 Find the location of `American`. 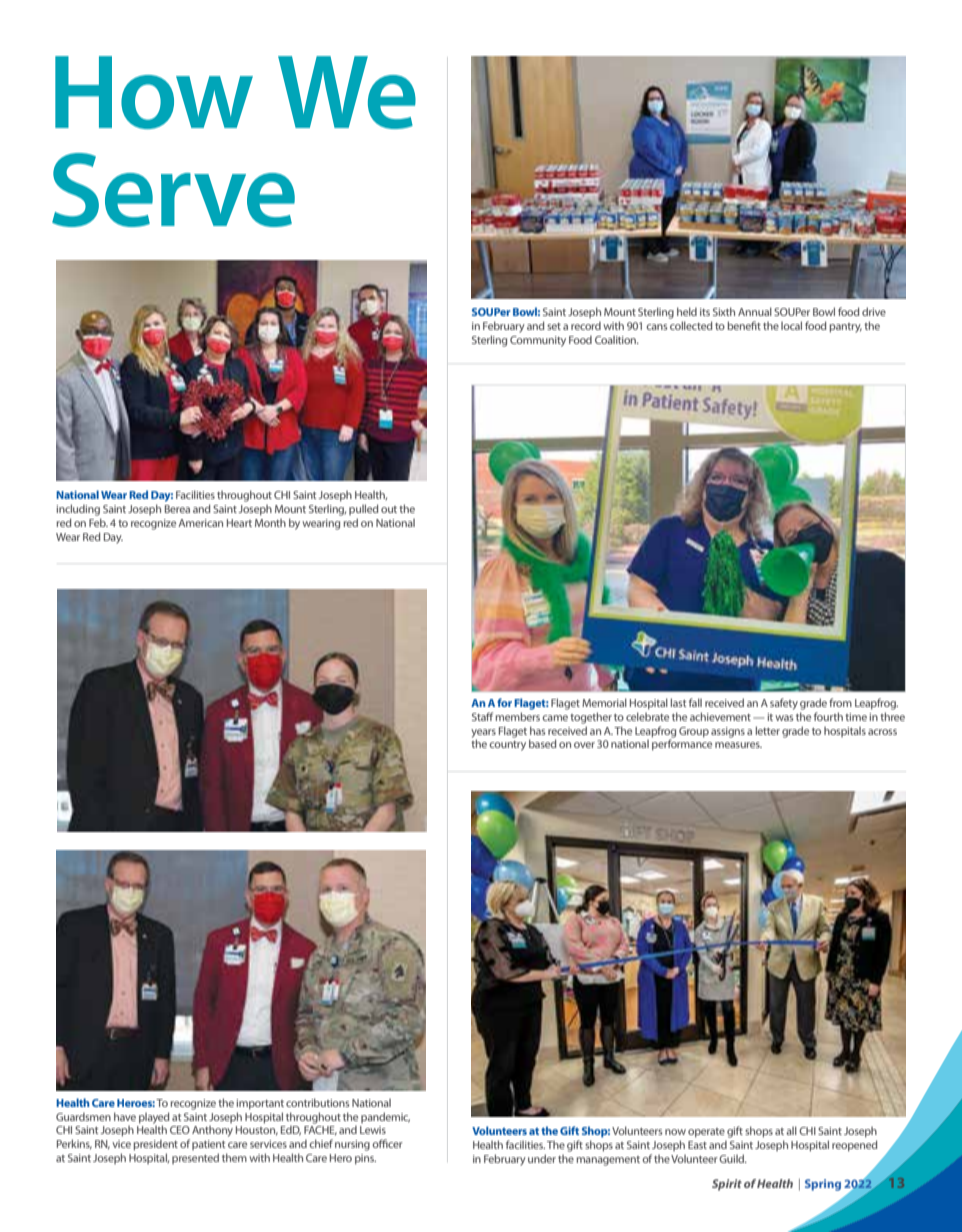

American is located at coordinates (200, 523).
